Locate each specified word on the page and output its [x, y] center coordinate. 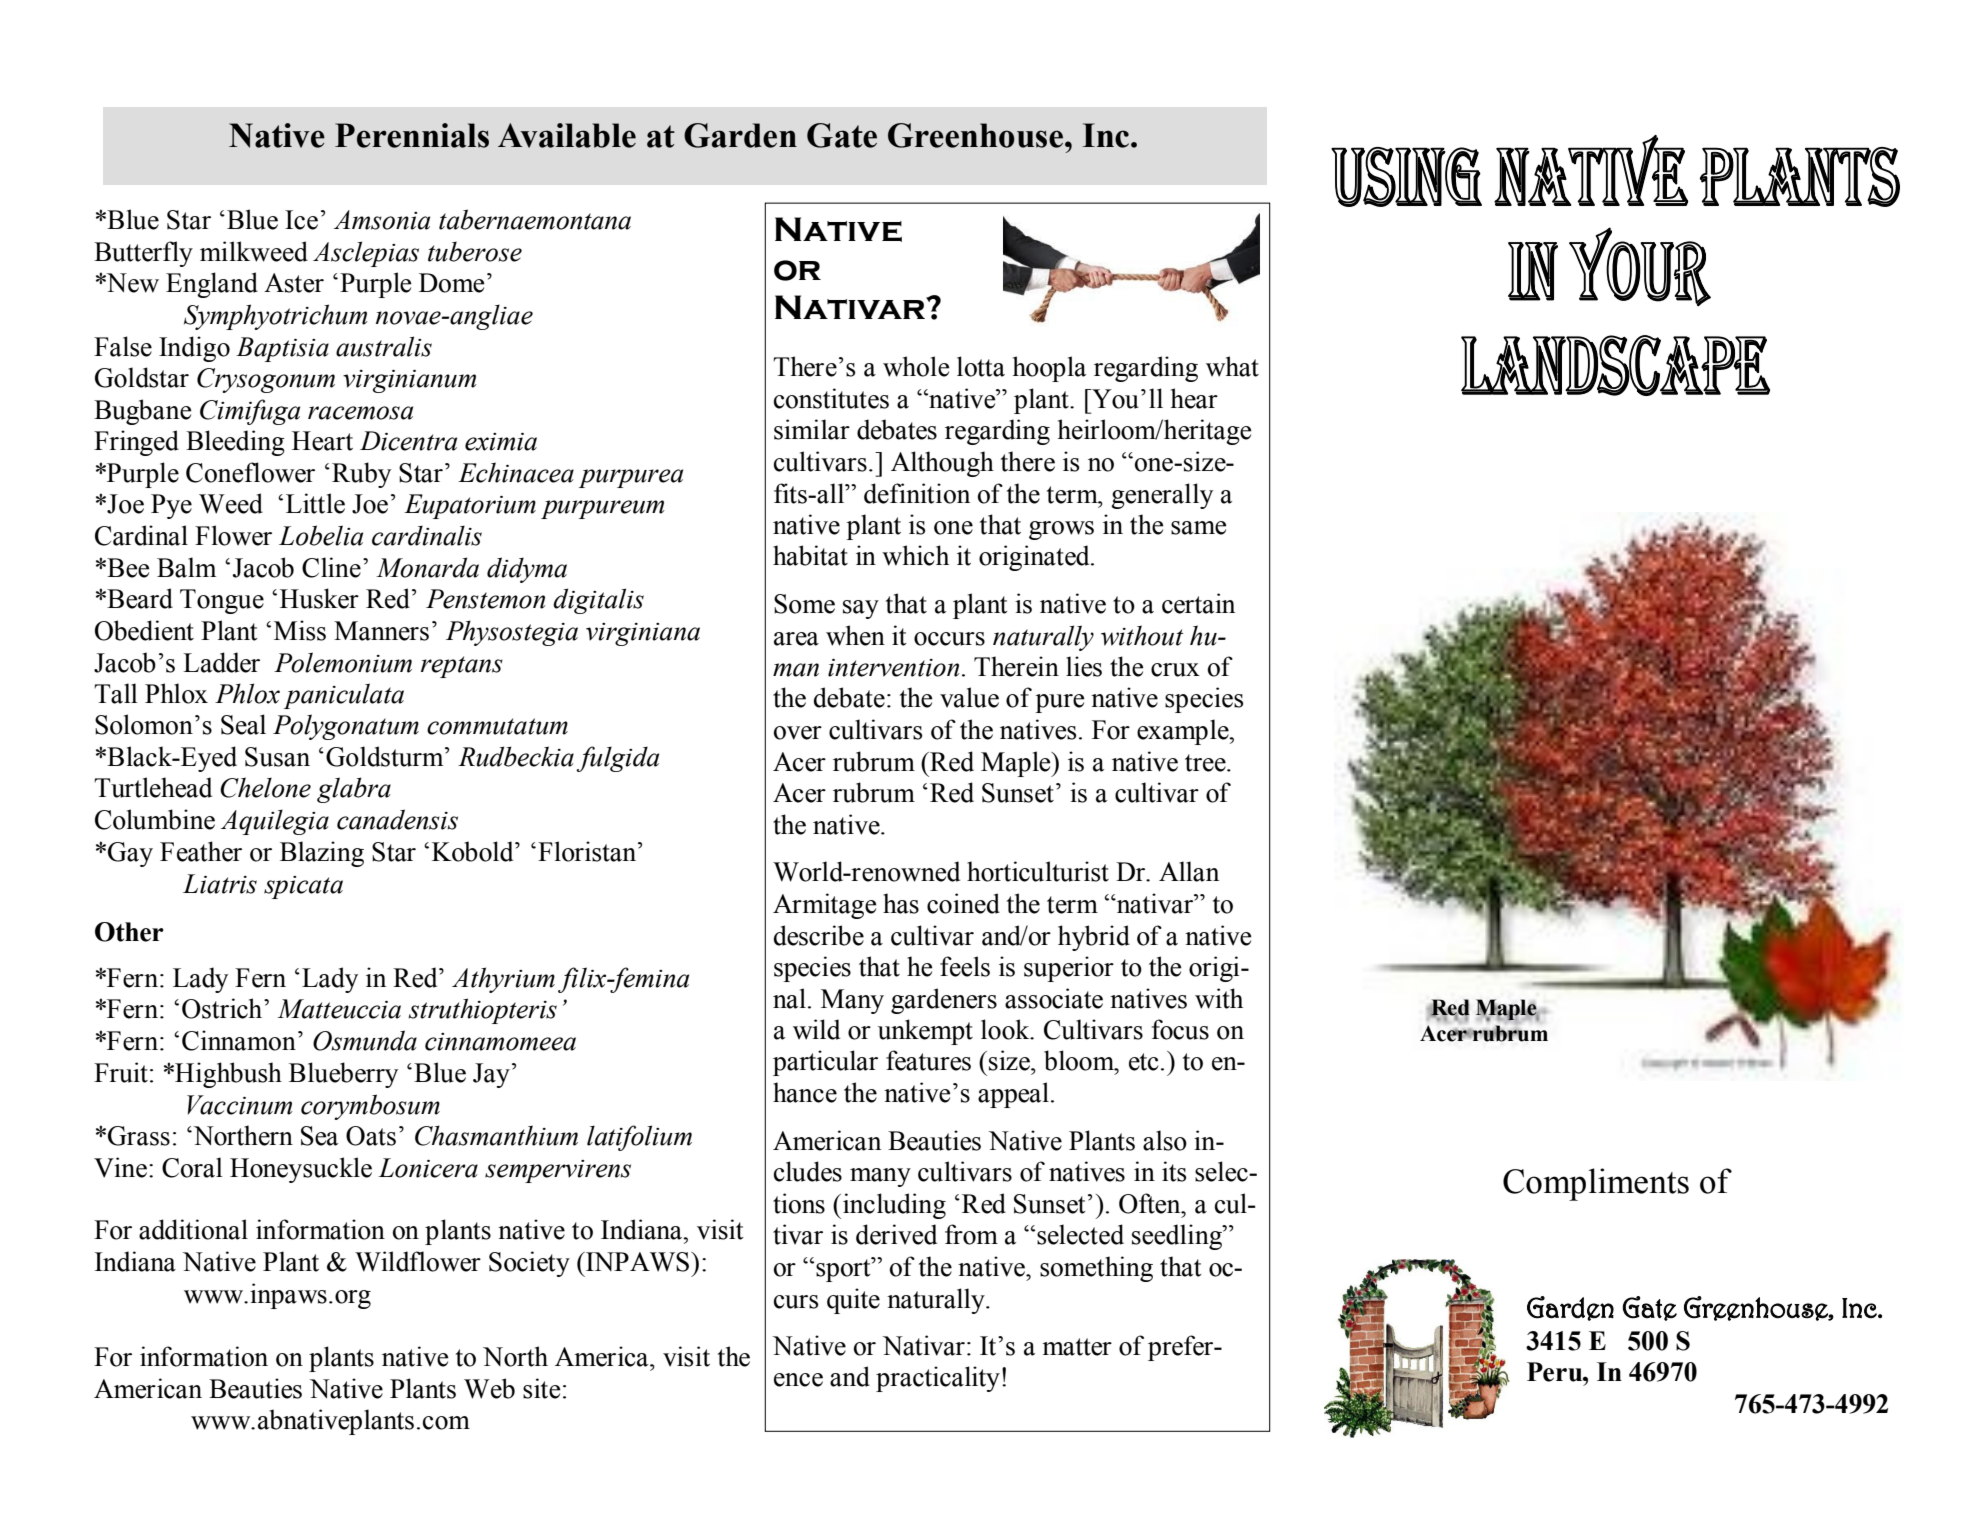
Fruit [121, 1072]
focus [1180, 1029]
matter [1077, 1347]
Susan [277, 757]
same [1198, 528]
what [1232, 366]
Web [489, 1388]
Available [567, 135]
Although [942, 464]
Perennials [412, 135]
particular [825, 1063]
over [798, 733]
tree [1206, 763]
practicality [938, 1379]
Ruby [361, 475]
